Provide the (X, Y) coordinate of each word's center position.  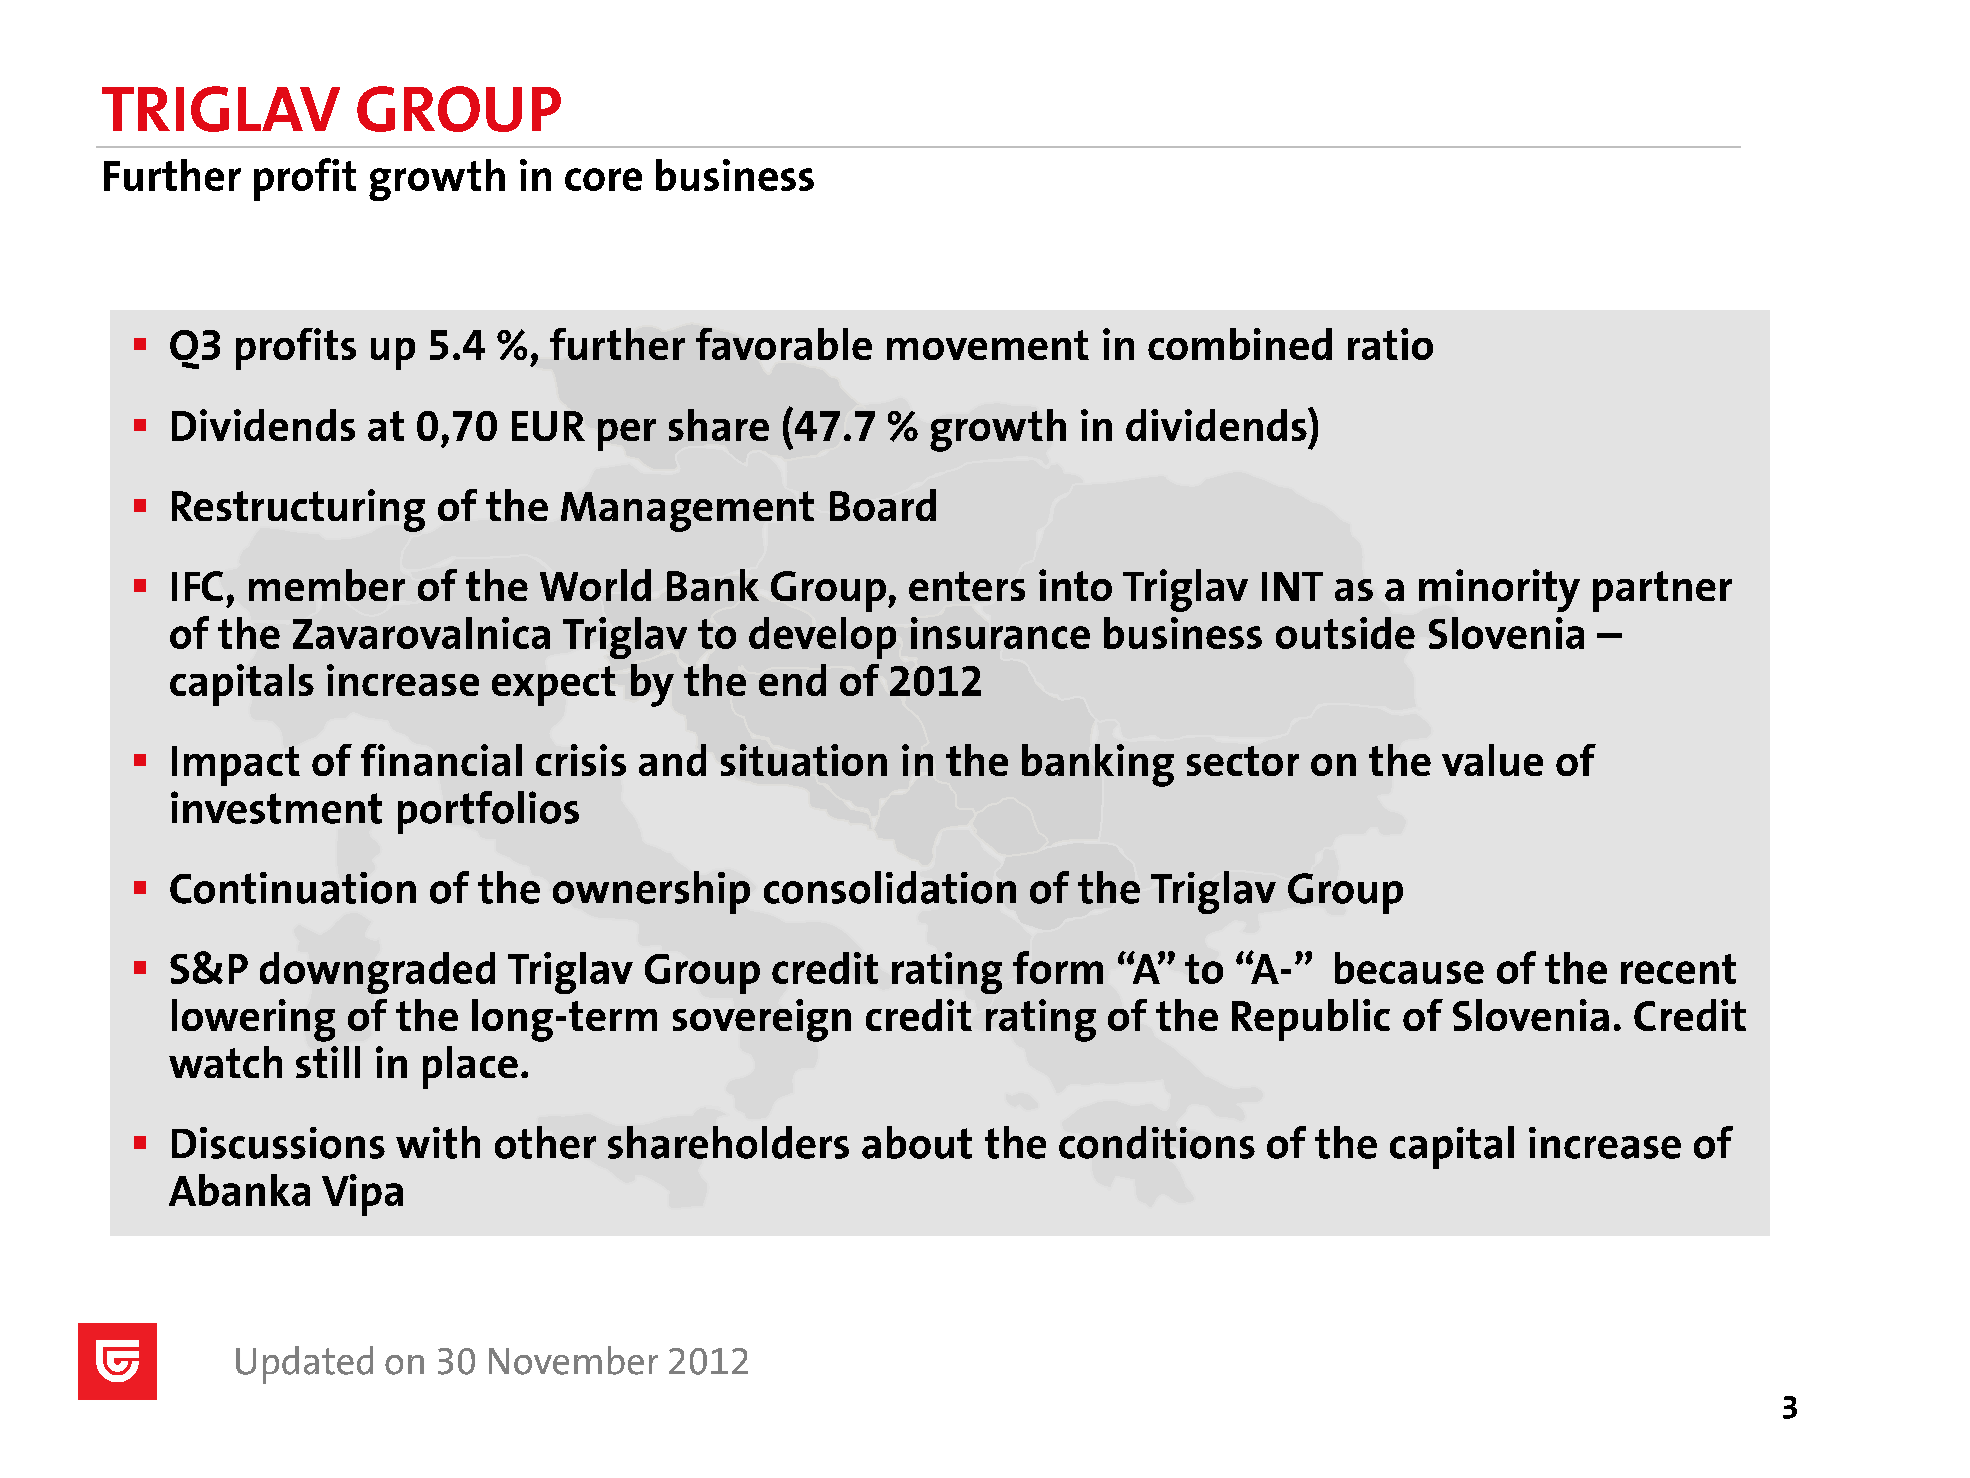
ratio (1390, 344)
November (573, 1360)
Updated (304, 1365)
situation (804, 760)
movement (988, 345)
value (1492, 760)
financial (441, 760)
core (603, 179)
